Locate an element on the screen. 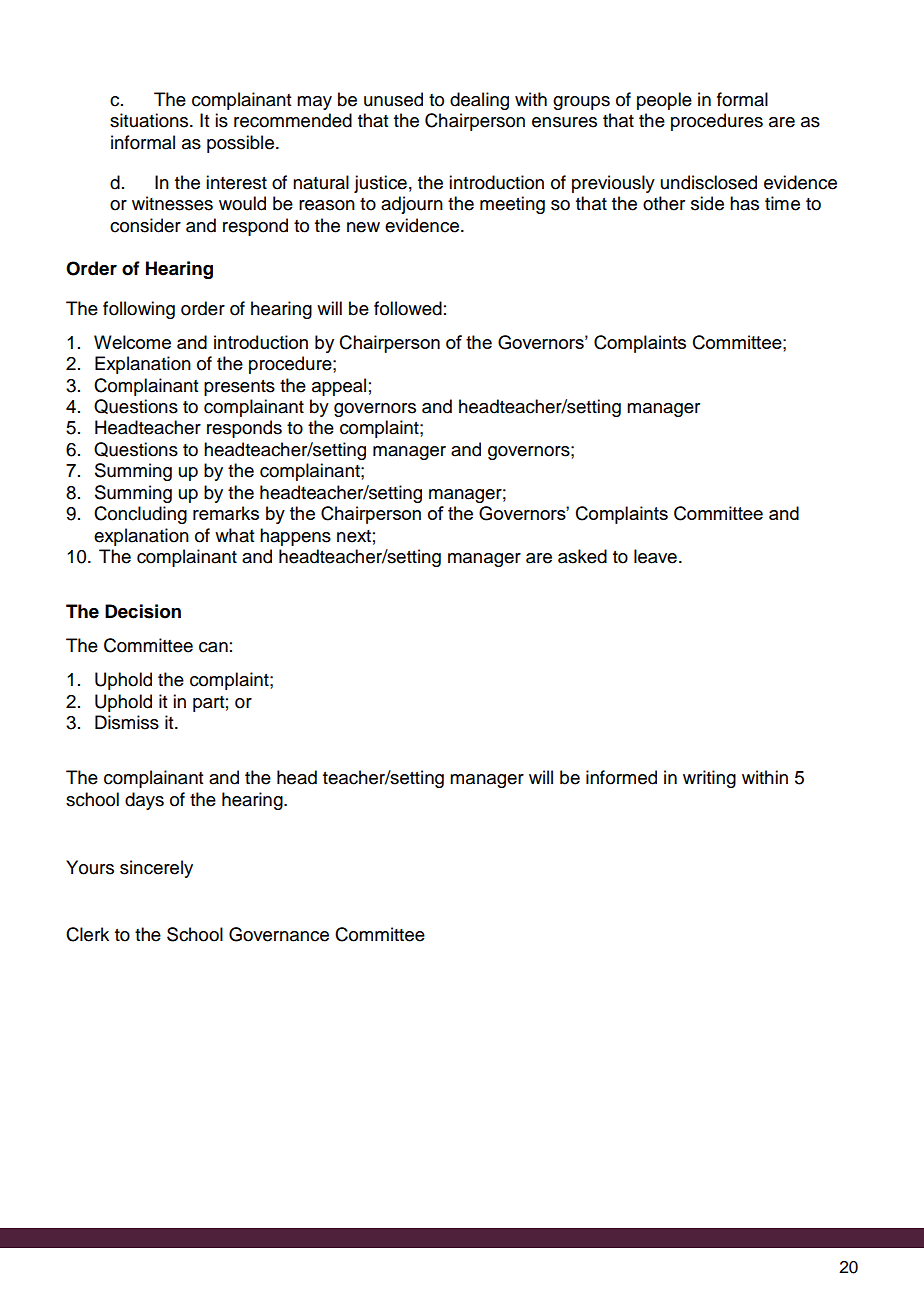  leave is located at coordinates (655, 556).
